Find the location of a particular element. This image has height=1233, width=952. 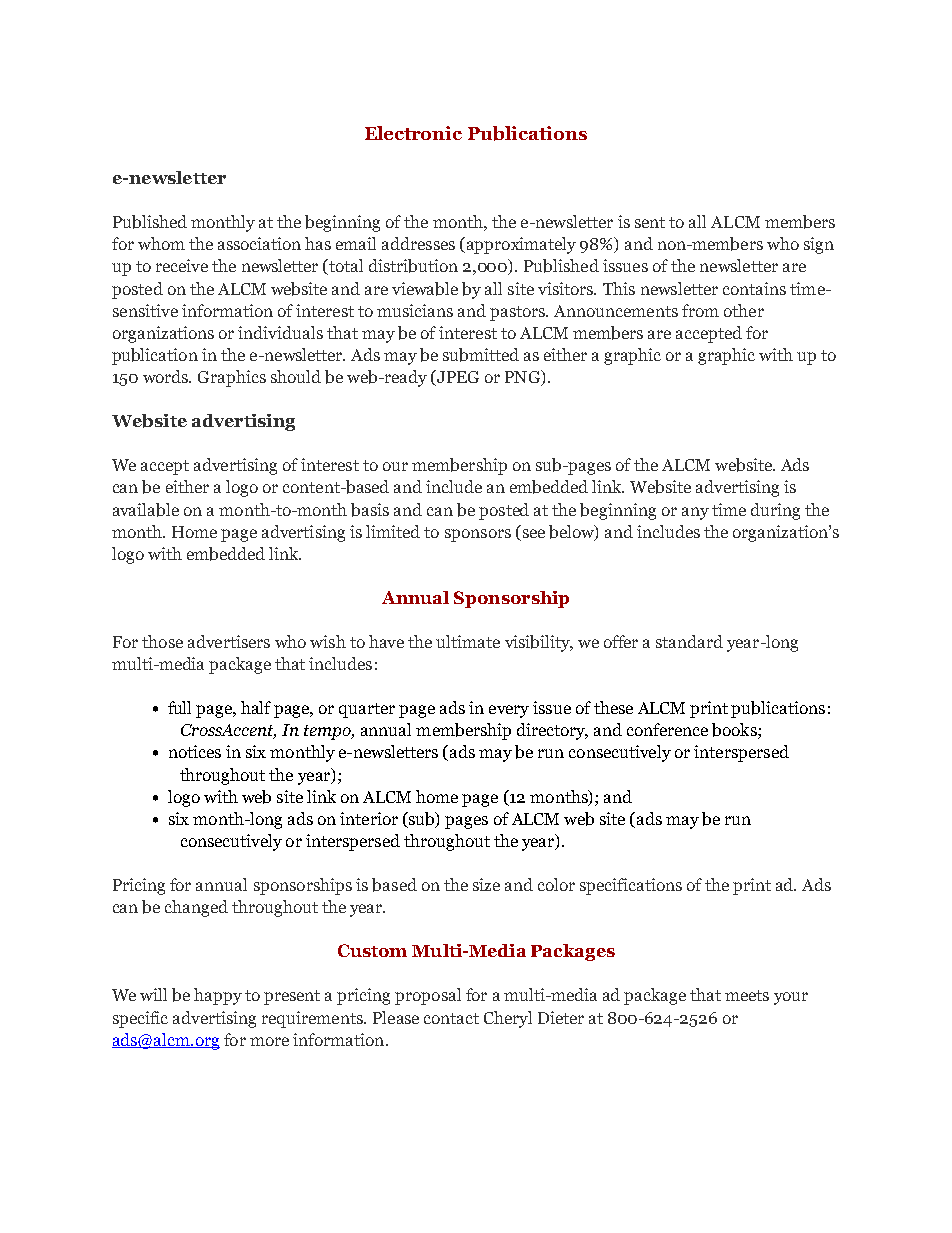

ultimate is located at coordinates (468, 641).
